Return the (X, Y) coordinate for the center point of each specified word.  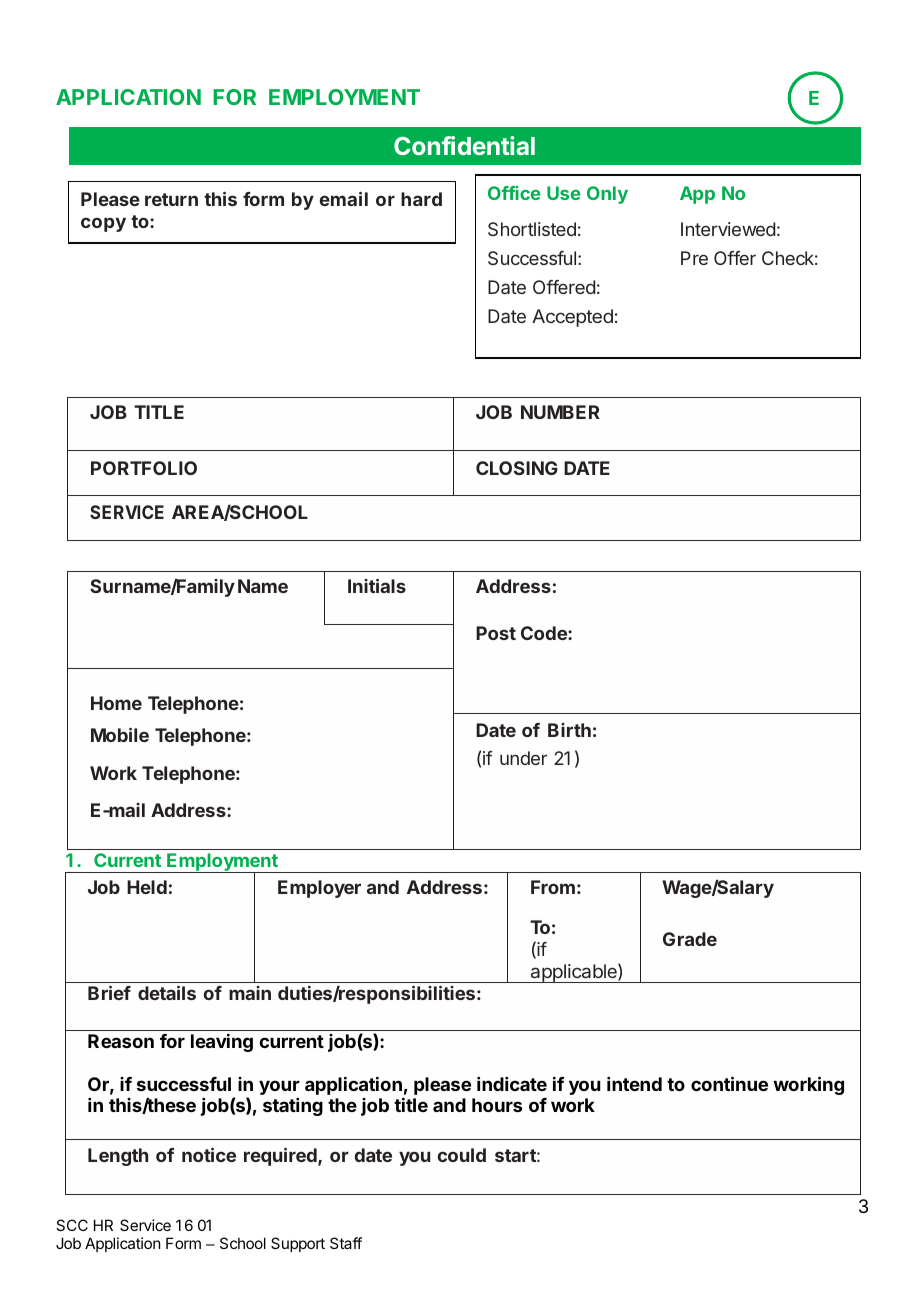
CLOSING (517, 468)
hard (421, 199)
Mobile (120, 735)
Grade (690, 939)
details (167, 993)
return (171, 199)
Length (118, 1157)
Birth (569, 730)
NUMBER (560, 412)
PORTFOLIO (144, 468)
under (523, 758)
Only (607, 195)
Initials (377, 586)
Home (116, 703)
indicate (512, 1084)
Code (545, 633)
